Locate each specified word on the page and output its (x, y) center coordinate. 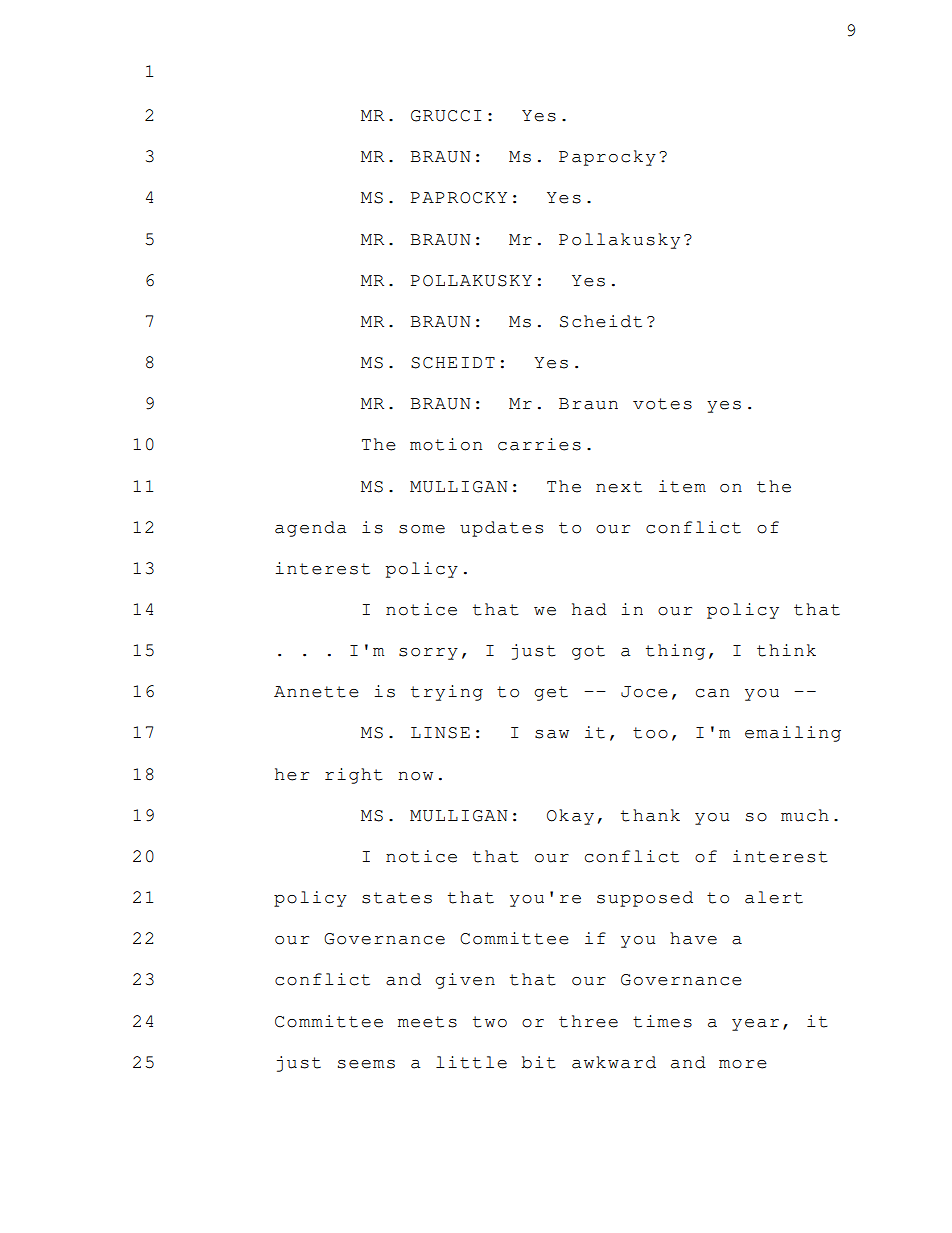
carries (539, 444)
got (588, 652)
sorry (428, 653)
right (354, 776)
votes (662, 404)
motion (446, 444)
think (786, 650)
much (805, 815)
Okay (570, 817)
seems (366, 1064)
